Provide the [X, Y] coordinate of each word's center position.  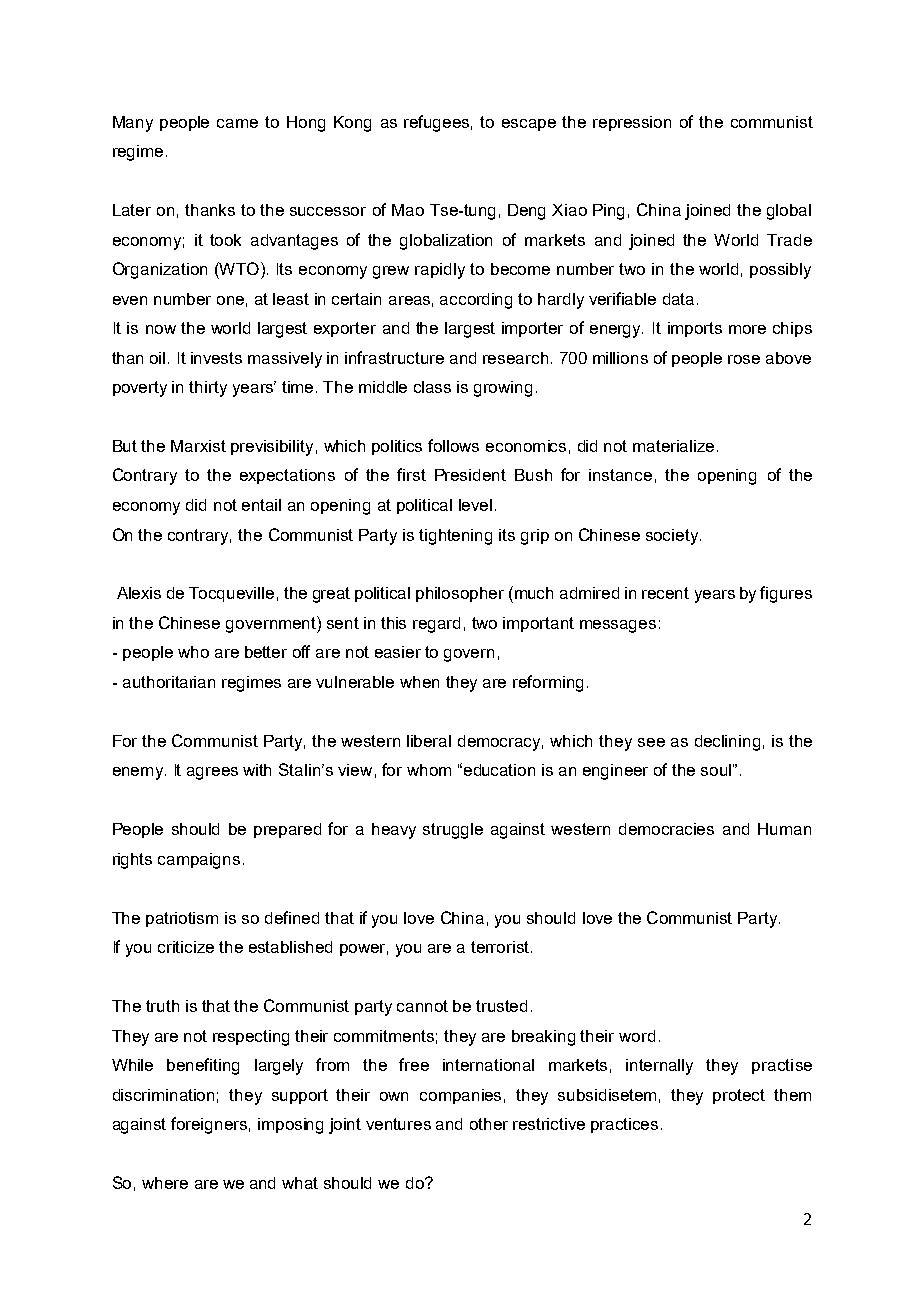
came [237, 123]
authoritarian [169, 682]
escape [529, 125]
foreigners [209, 1125]
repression [632, 123]
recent [665, 593]
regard [436, 625]
